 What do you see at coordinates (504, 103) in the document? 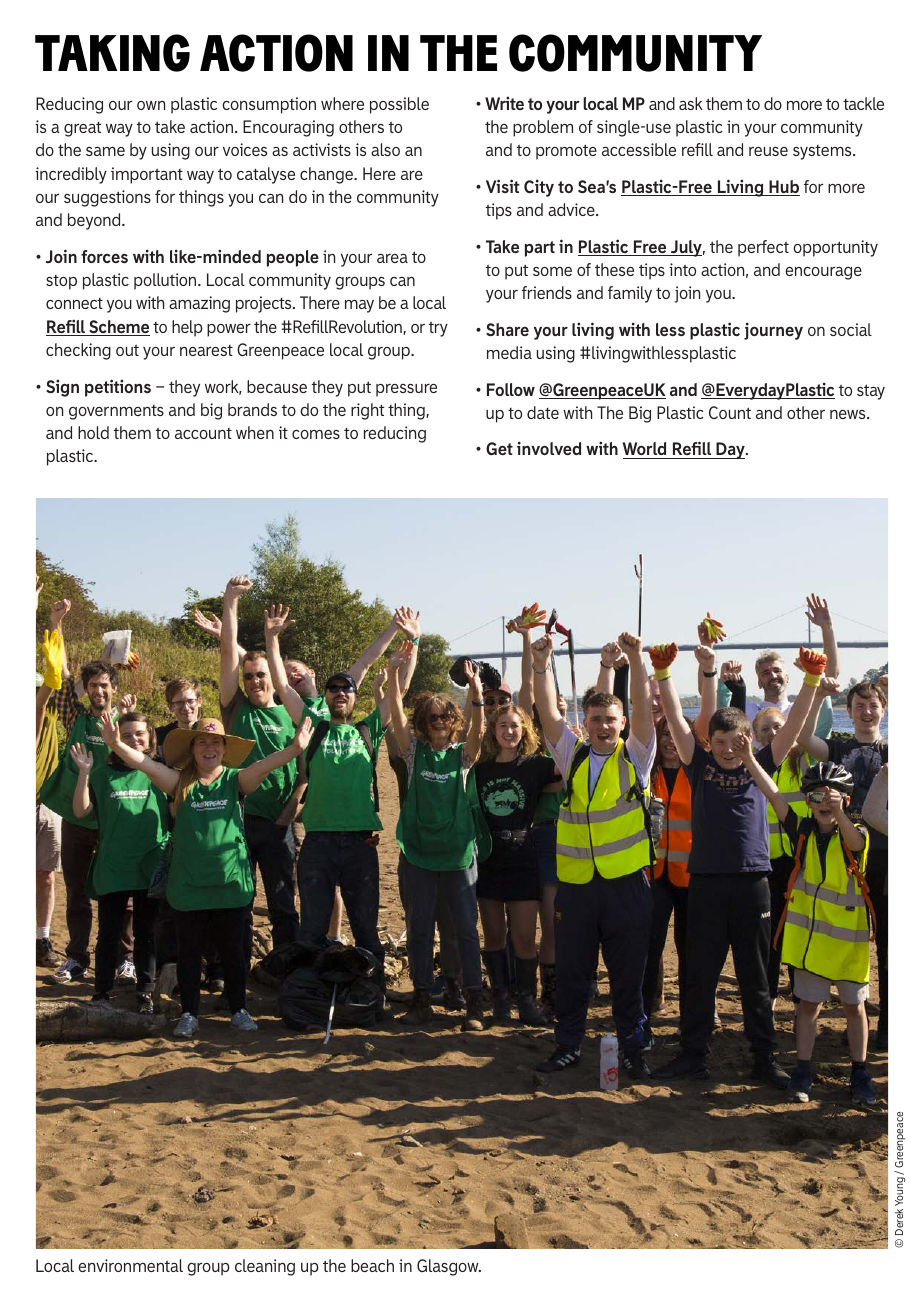
I see `Write` at bounding box center [504, 103].
